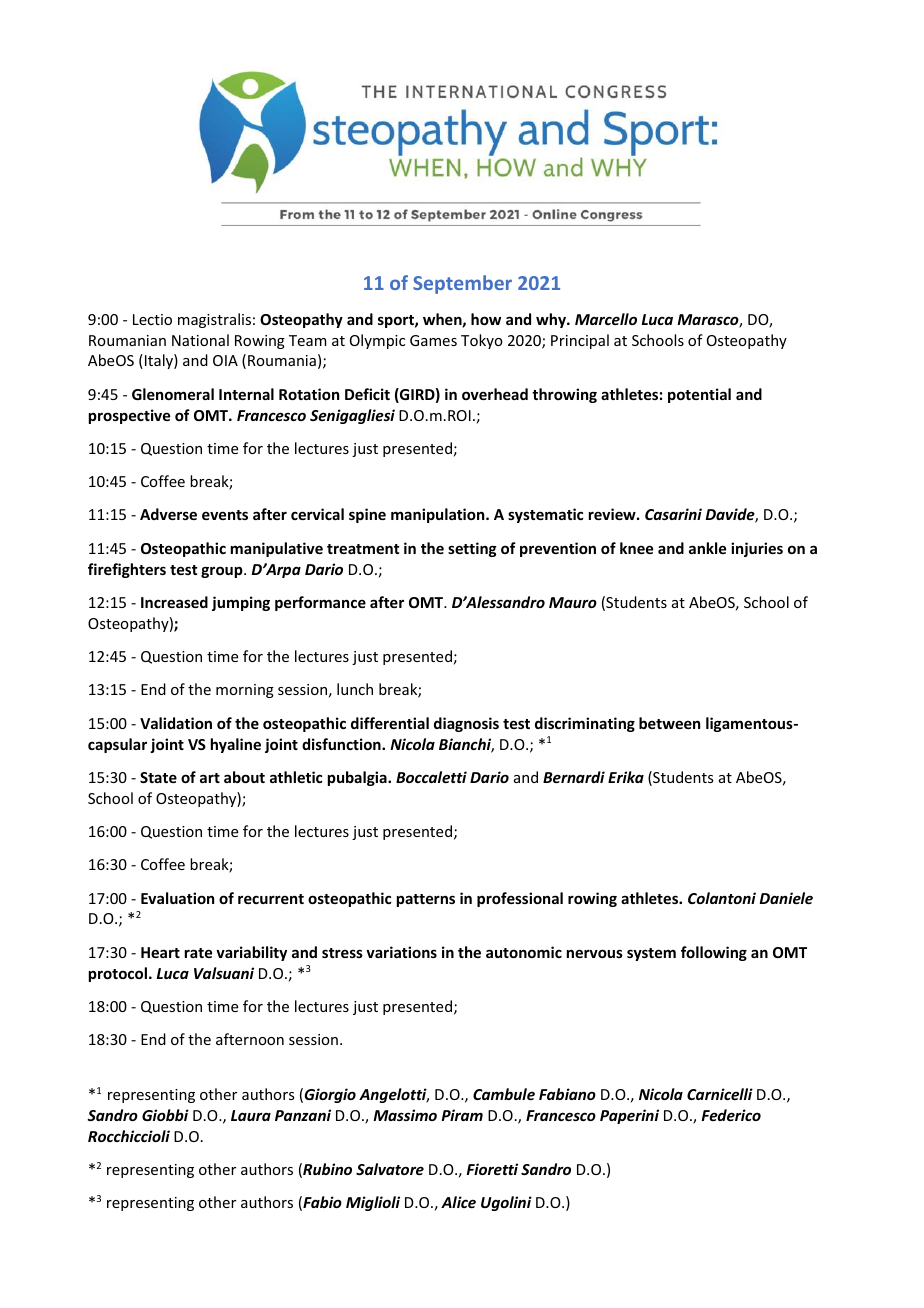 Image resolution: width=924 pixels, height=1308 pixels. I want to click on how, so click(486, 319).
